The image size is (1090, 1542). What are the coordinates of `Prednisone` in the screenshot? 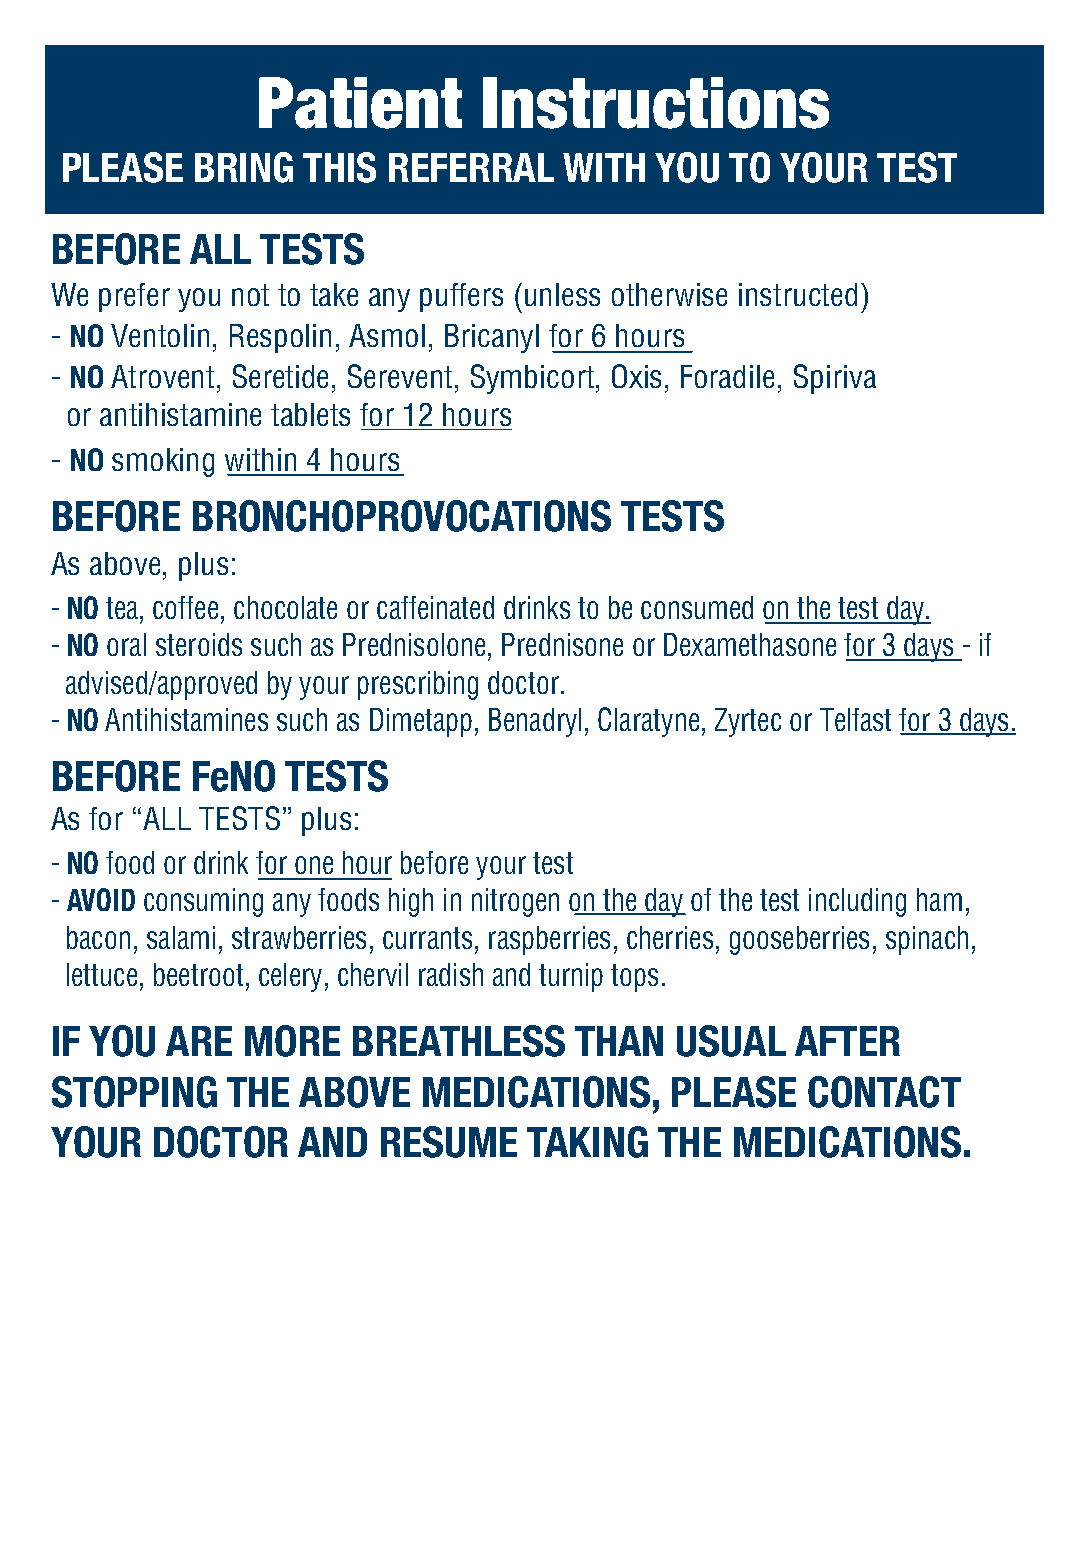 It's located at (562, 644).
